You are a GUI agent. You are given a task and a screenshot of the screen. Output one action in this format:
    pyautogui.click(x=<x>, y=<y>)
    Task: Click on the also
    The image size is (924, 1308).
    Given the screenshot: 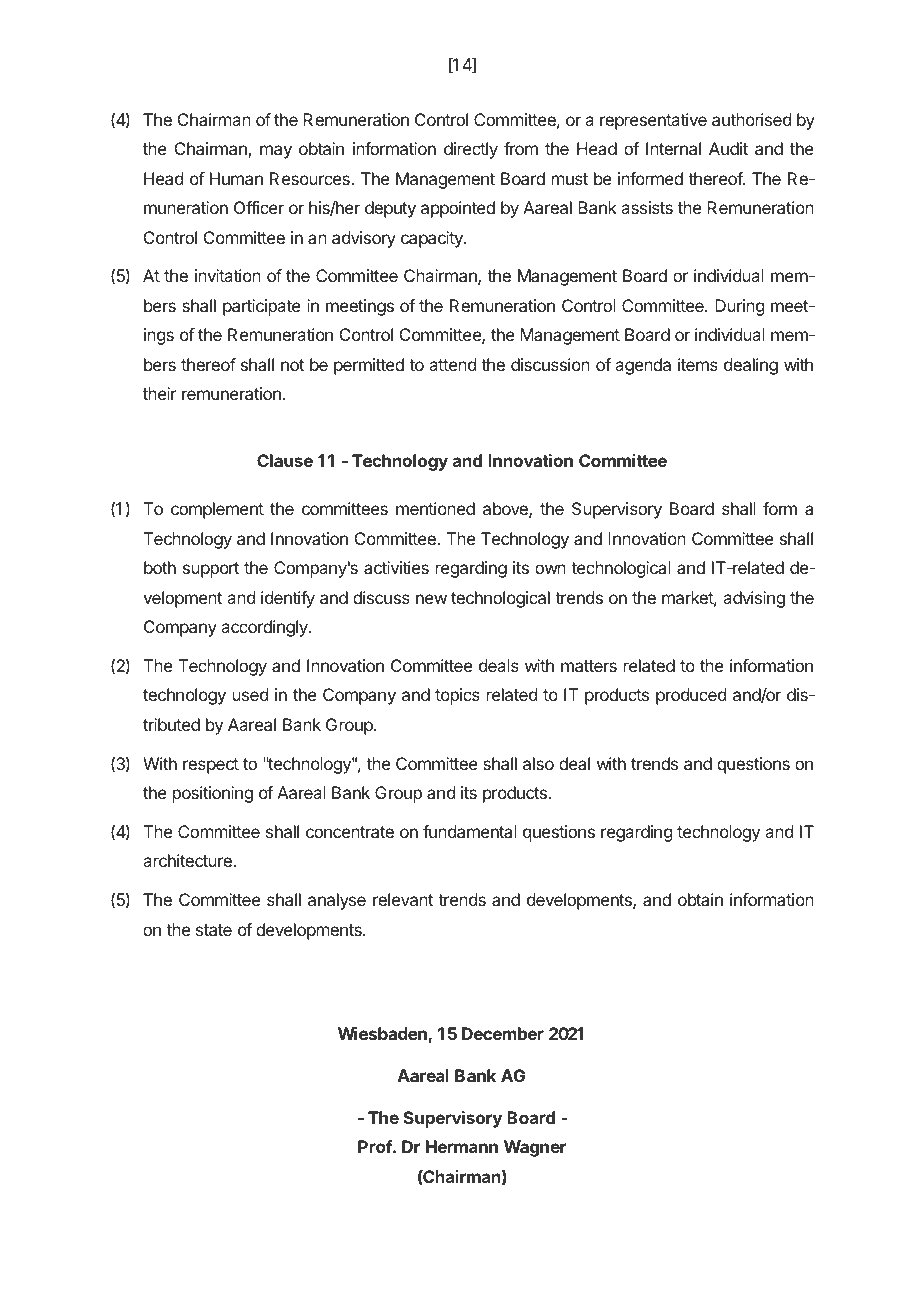 What is the action you would take?
    pyautogui.click(x=538, y=763)
